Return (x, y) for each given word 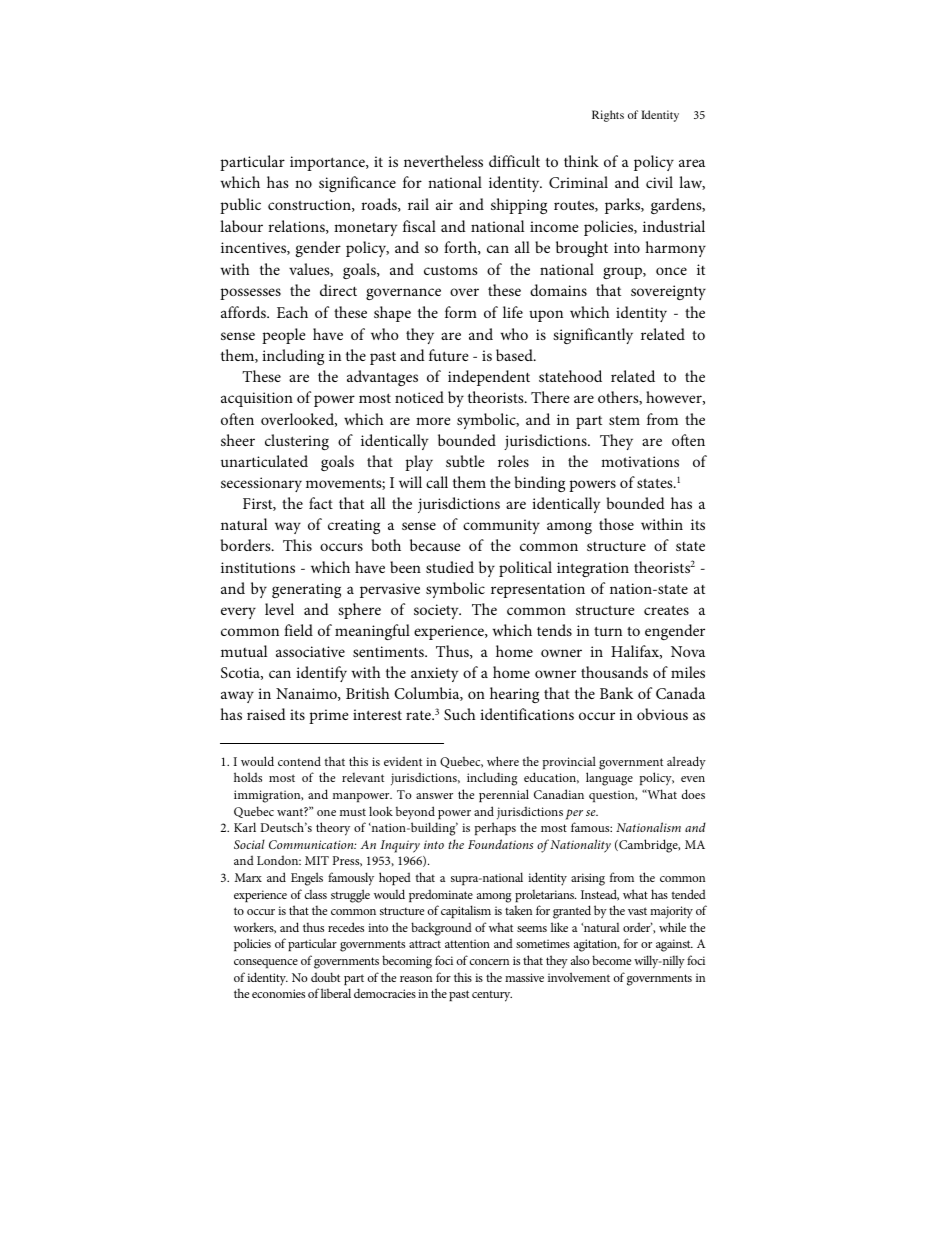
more (433, 421)
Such (460, 714)
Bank (617, 693)
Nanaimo (307, 694)
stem (624, 420)
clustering (297, 442)
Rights (608, 116)
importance (328, 163)
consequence (266, 963)
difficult (514, 161)
